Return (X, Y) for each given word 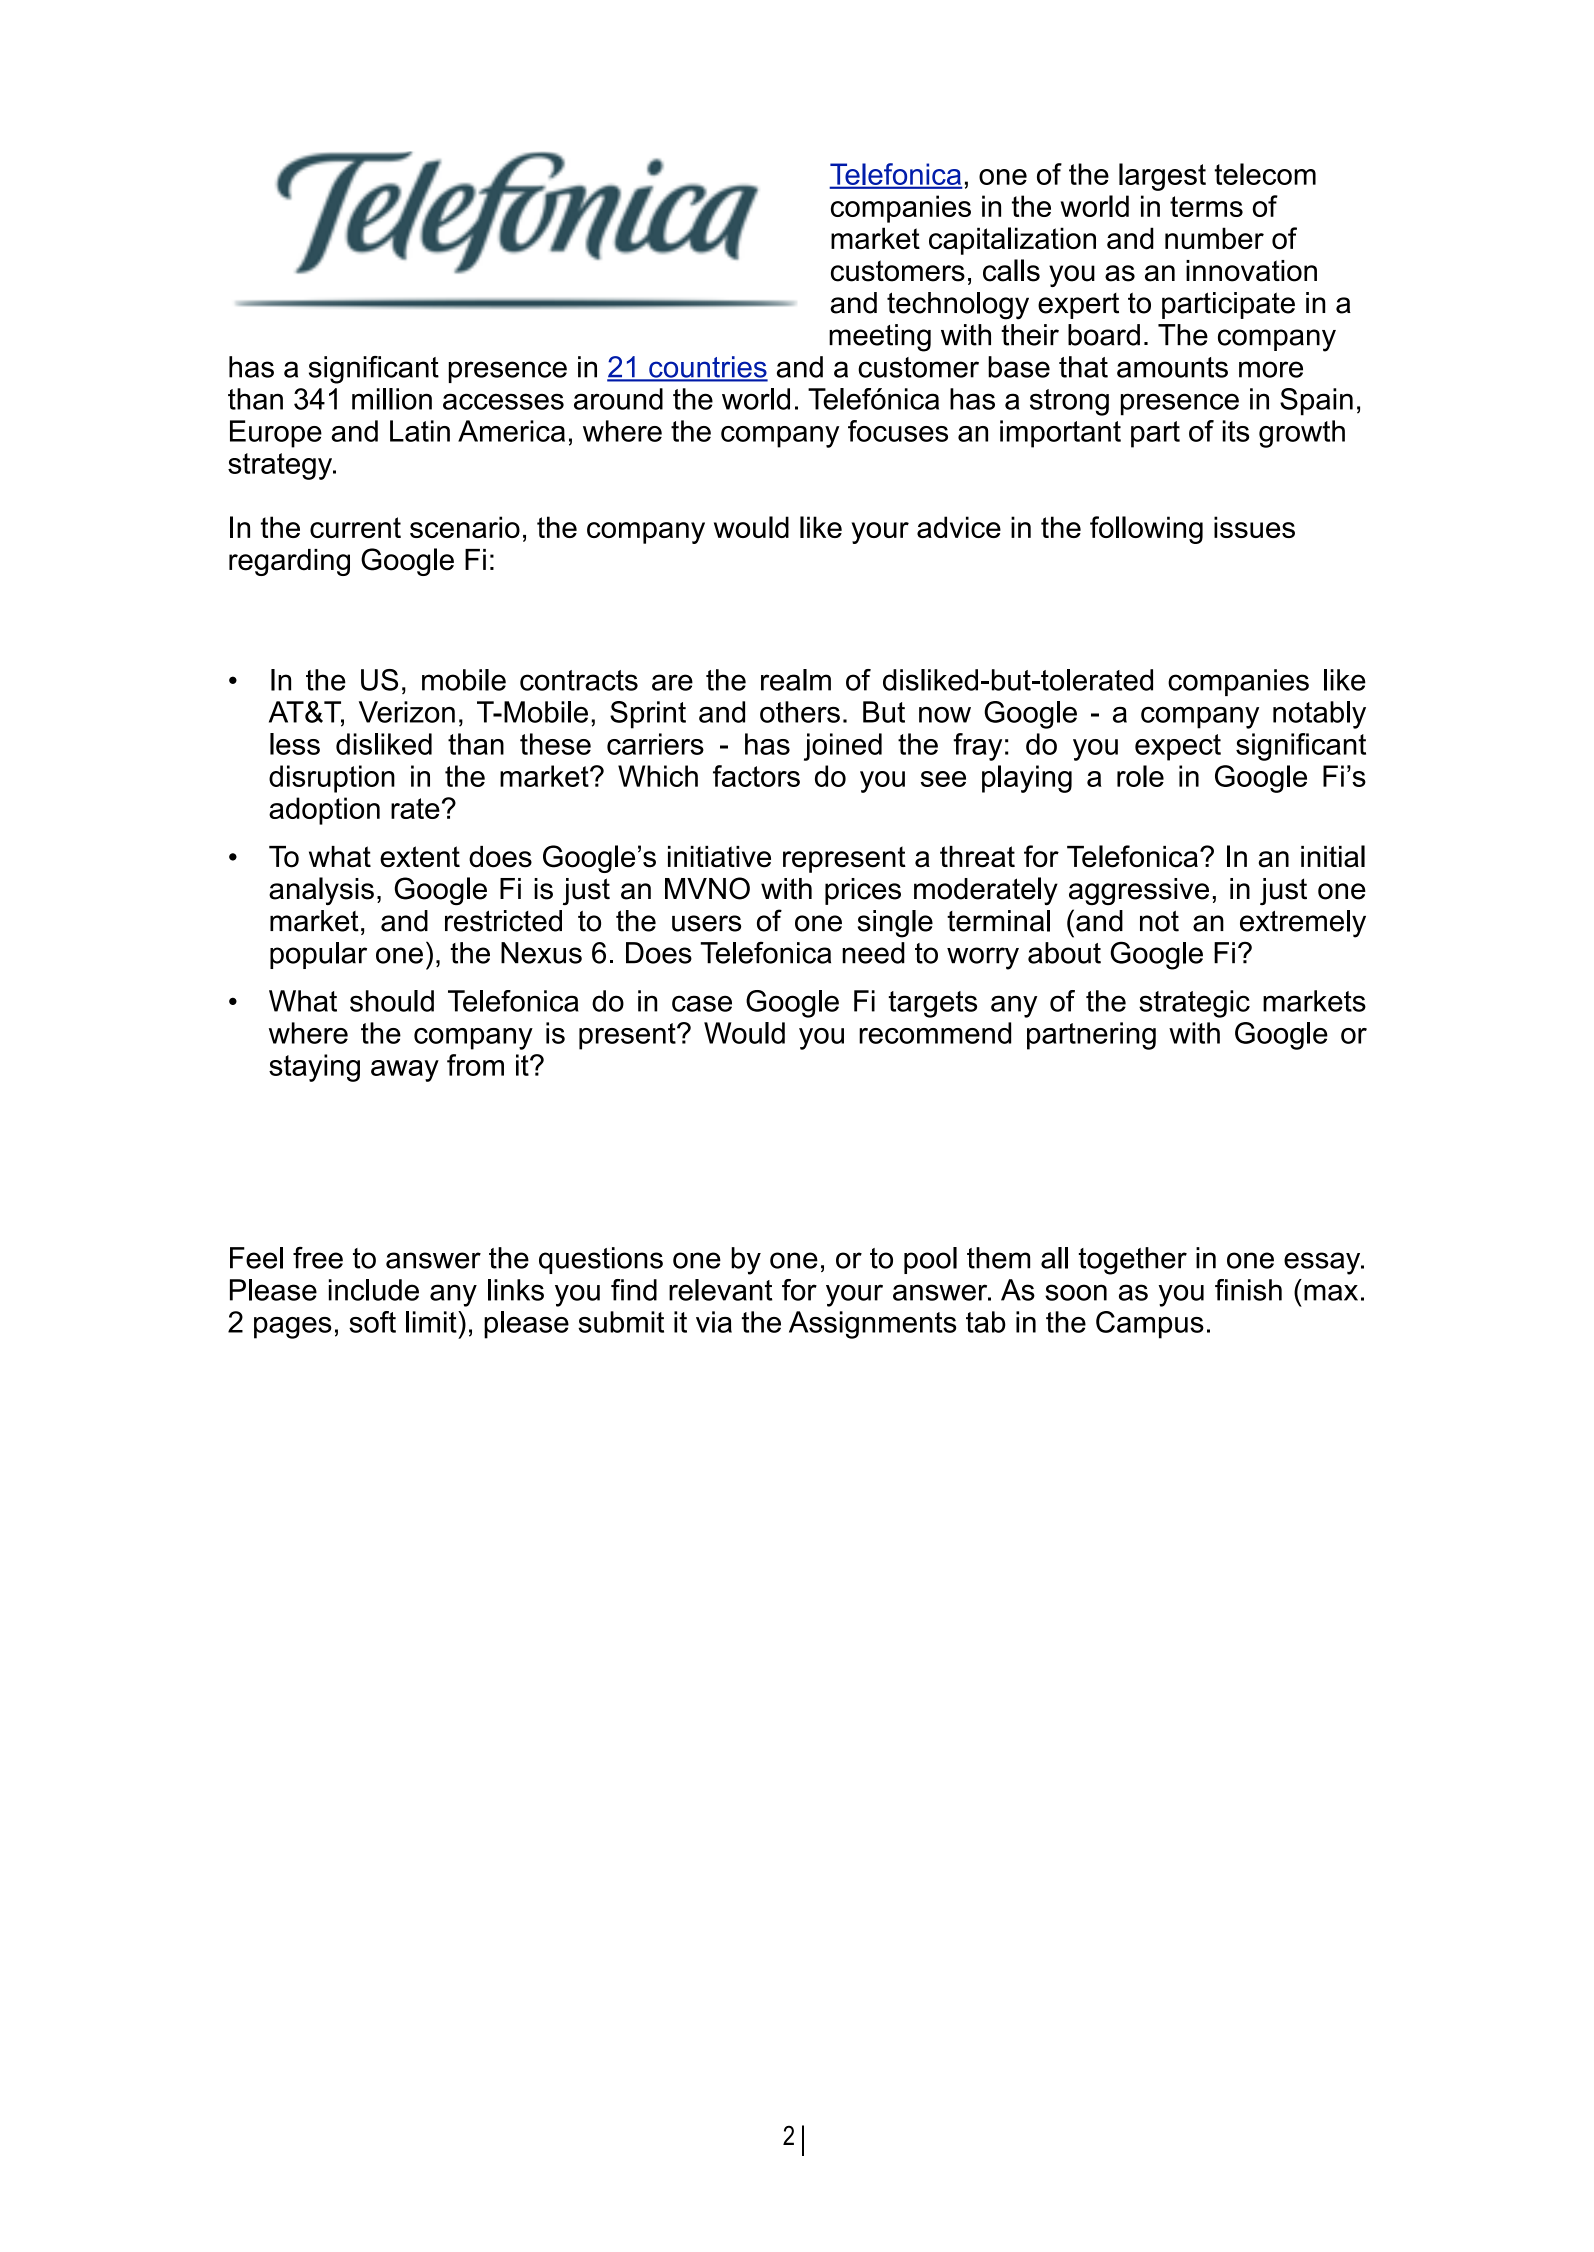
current (355, 527)
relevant (720, 1290)
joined (843, 747)
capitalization (1012, 241)
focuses (898, 431)
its (1236, 431)
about (1064, 953)
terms (1206, 206)
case (702, 1003)
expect (1178, 747)
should (392, 1001)
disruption (332, 779)
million (392, 399)
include (374, 1290)
